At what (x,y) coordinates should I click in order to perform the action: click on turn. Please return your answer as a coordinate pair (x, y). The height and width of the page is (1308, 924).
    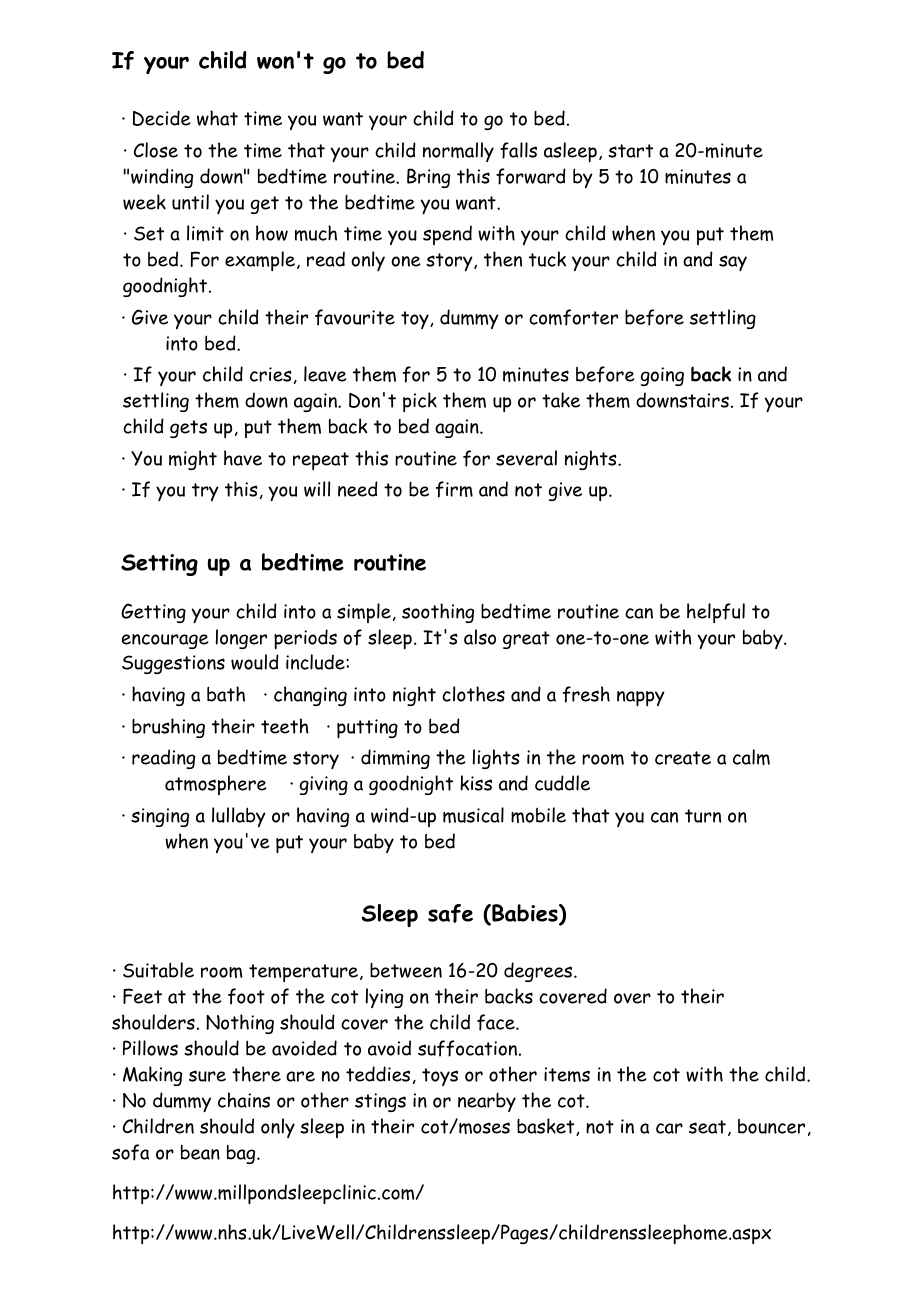
    Looking at the image, I should click on (703, 816).
